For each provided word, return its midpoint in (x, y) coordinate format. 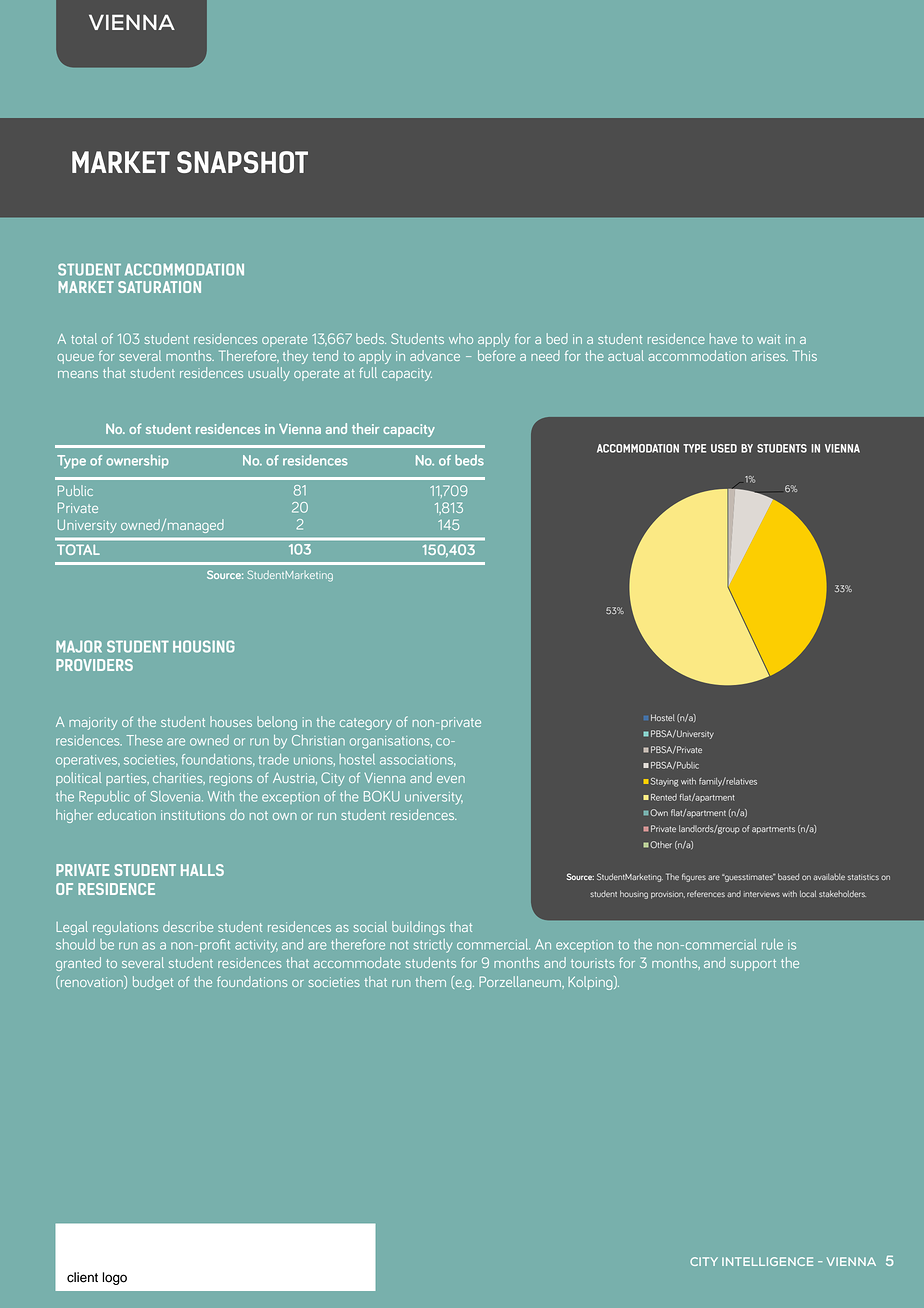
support (753, 965)
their (365, 428)
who (461, 338)
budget (153, 983)
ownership (137, 462)
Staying (664, 782)
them (431, 981)
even (451, 779)
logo (114, 1278)
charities (179, 778)
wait (768, 339)
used (724, 448)
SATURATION (159, 287)
